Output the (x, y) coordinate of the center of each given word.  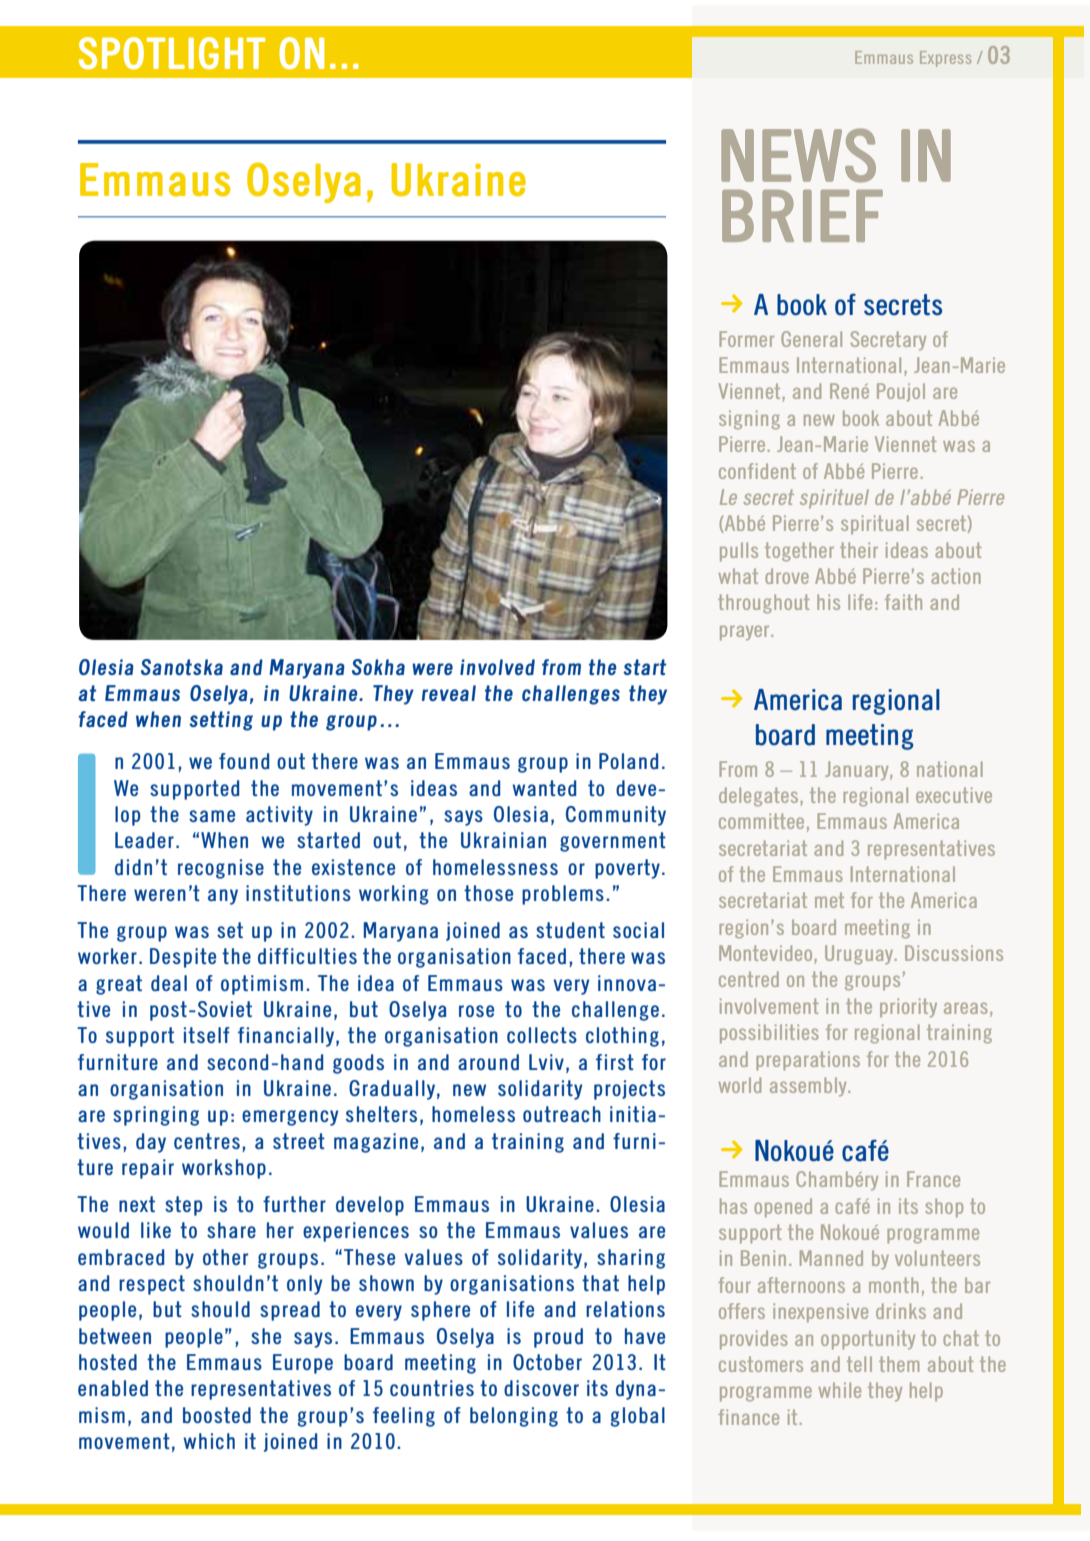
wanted (544, 788)
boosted (217, 1415)
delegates (758, 796)
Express (945, 59)
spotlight (172, 53)
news (798, 155)
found (244, 761)
